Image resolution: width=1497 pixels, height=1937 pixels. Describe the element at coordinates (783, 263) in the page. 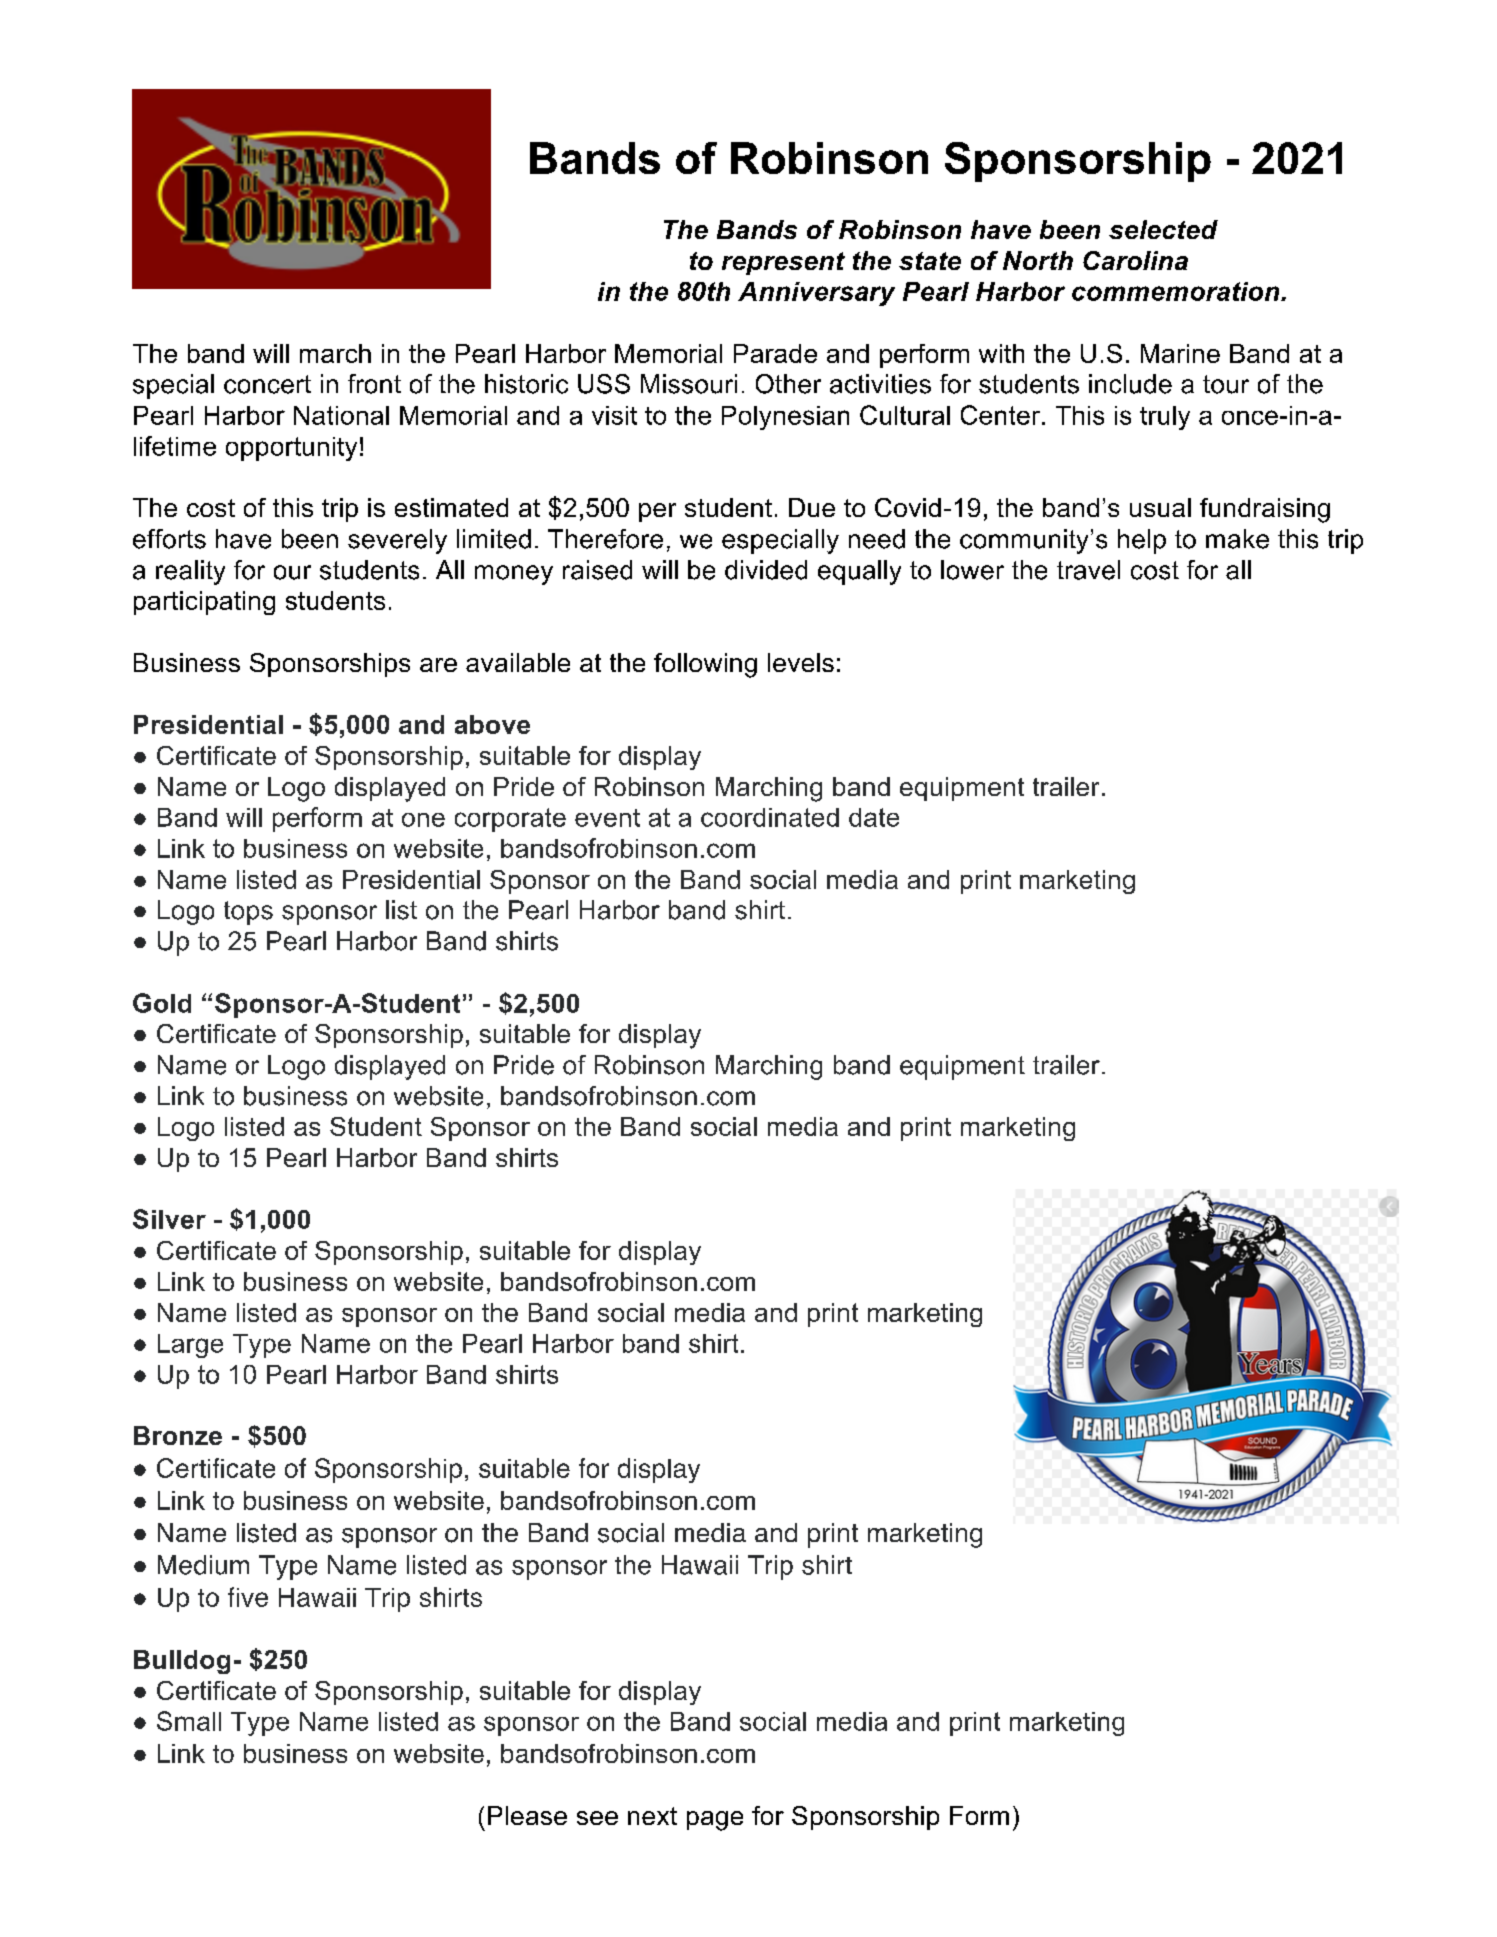

I see `represent` at that location.
